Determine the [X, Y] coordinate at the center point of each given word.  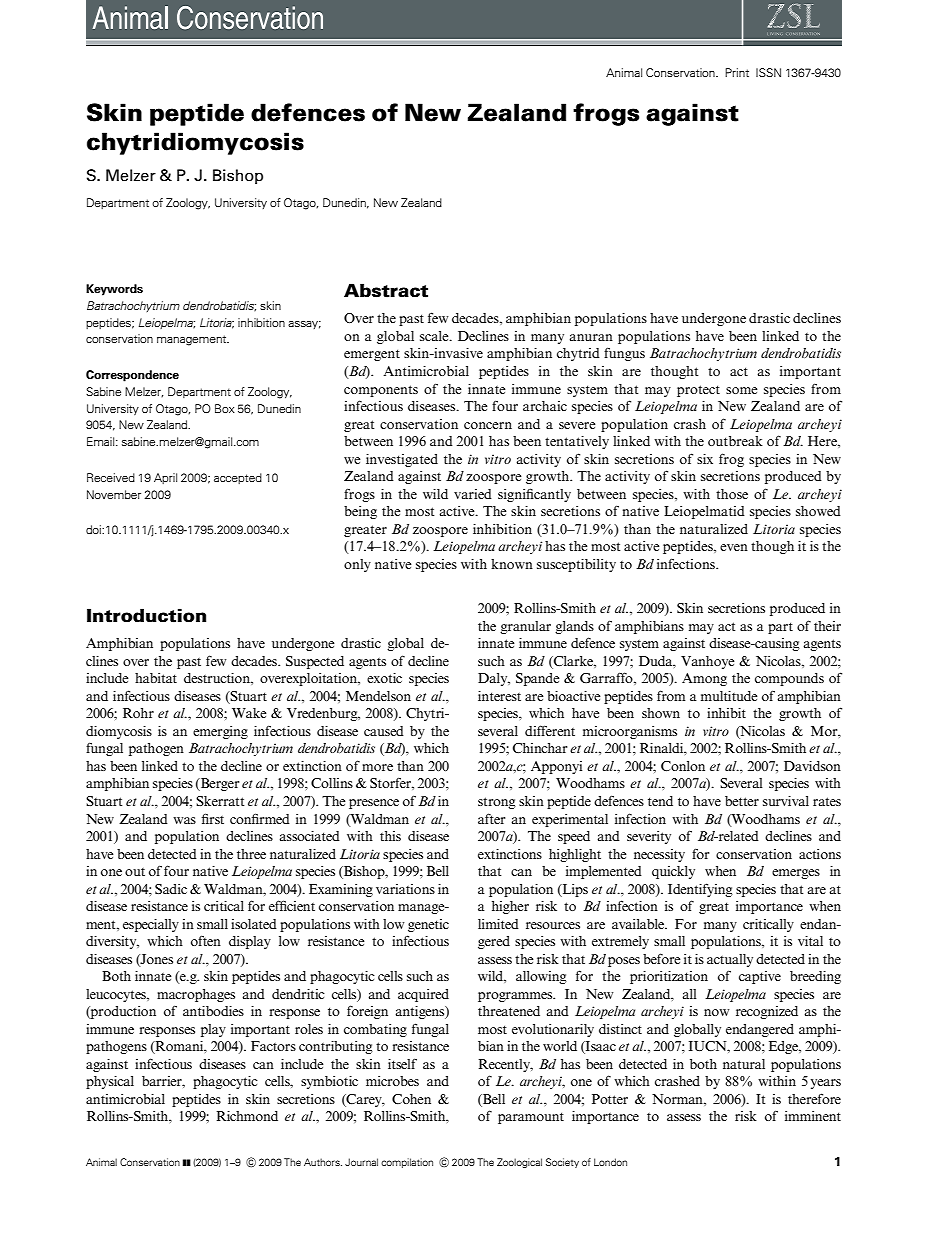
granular [525, 627]
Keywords [114, 290]
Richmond [247, 1116]
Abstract [386, 290]
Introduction [146, 615]
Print [737, 72]
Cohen [411, 1099]
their [827, 626]
